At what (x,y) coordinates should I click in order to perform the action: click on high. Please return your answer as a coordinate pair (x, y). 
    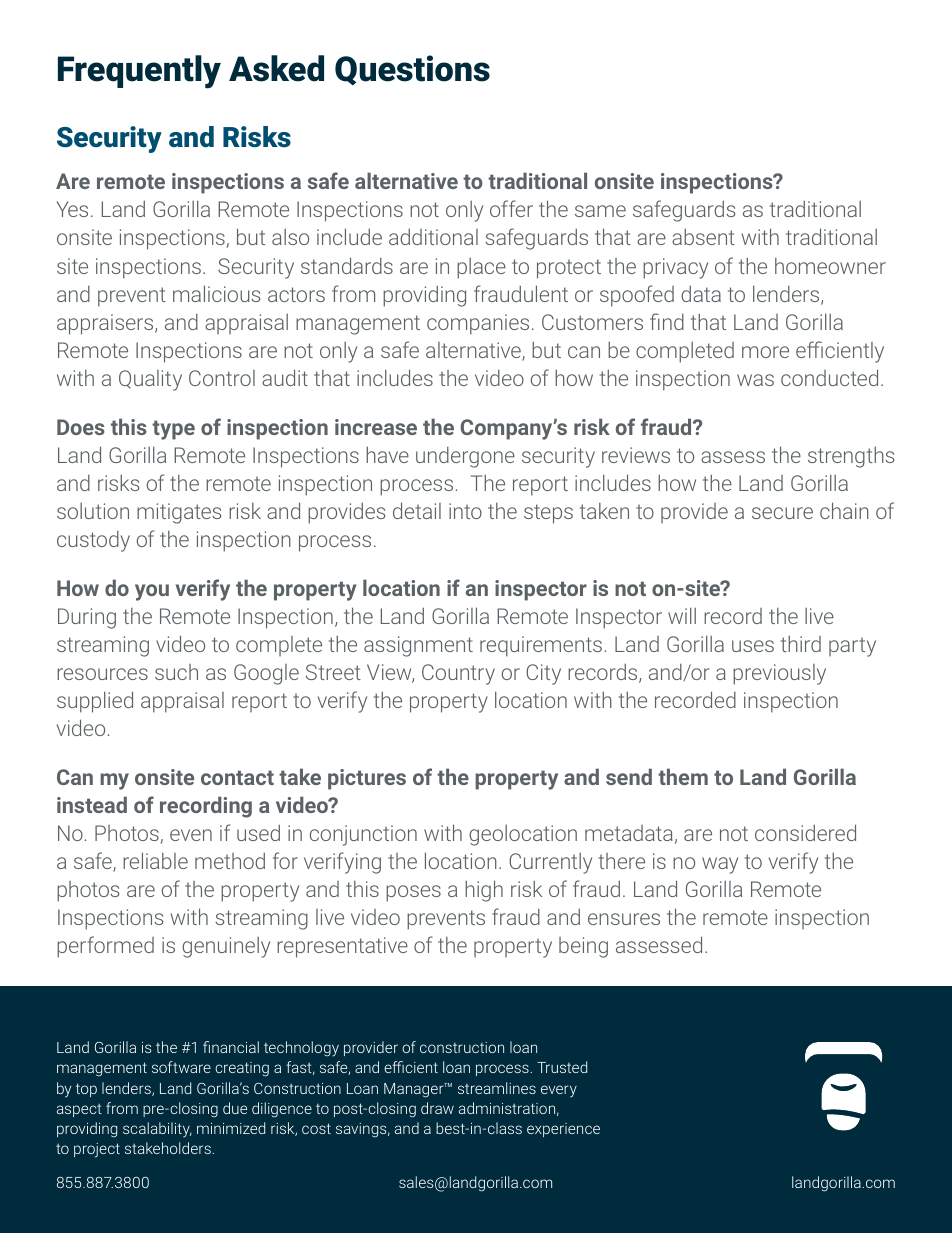
    Looking at the image, I should click on (484, 891).
